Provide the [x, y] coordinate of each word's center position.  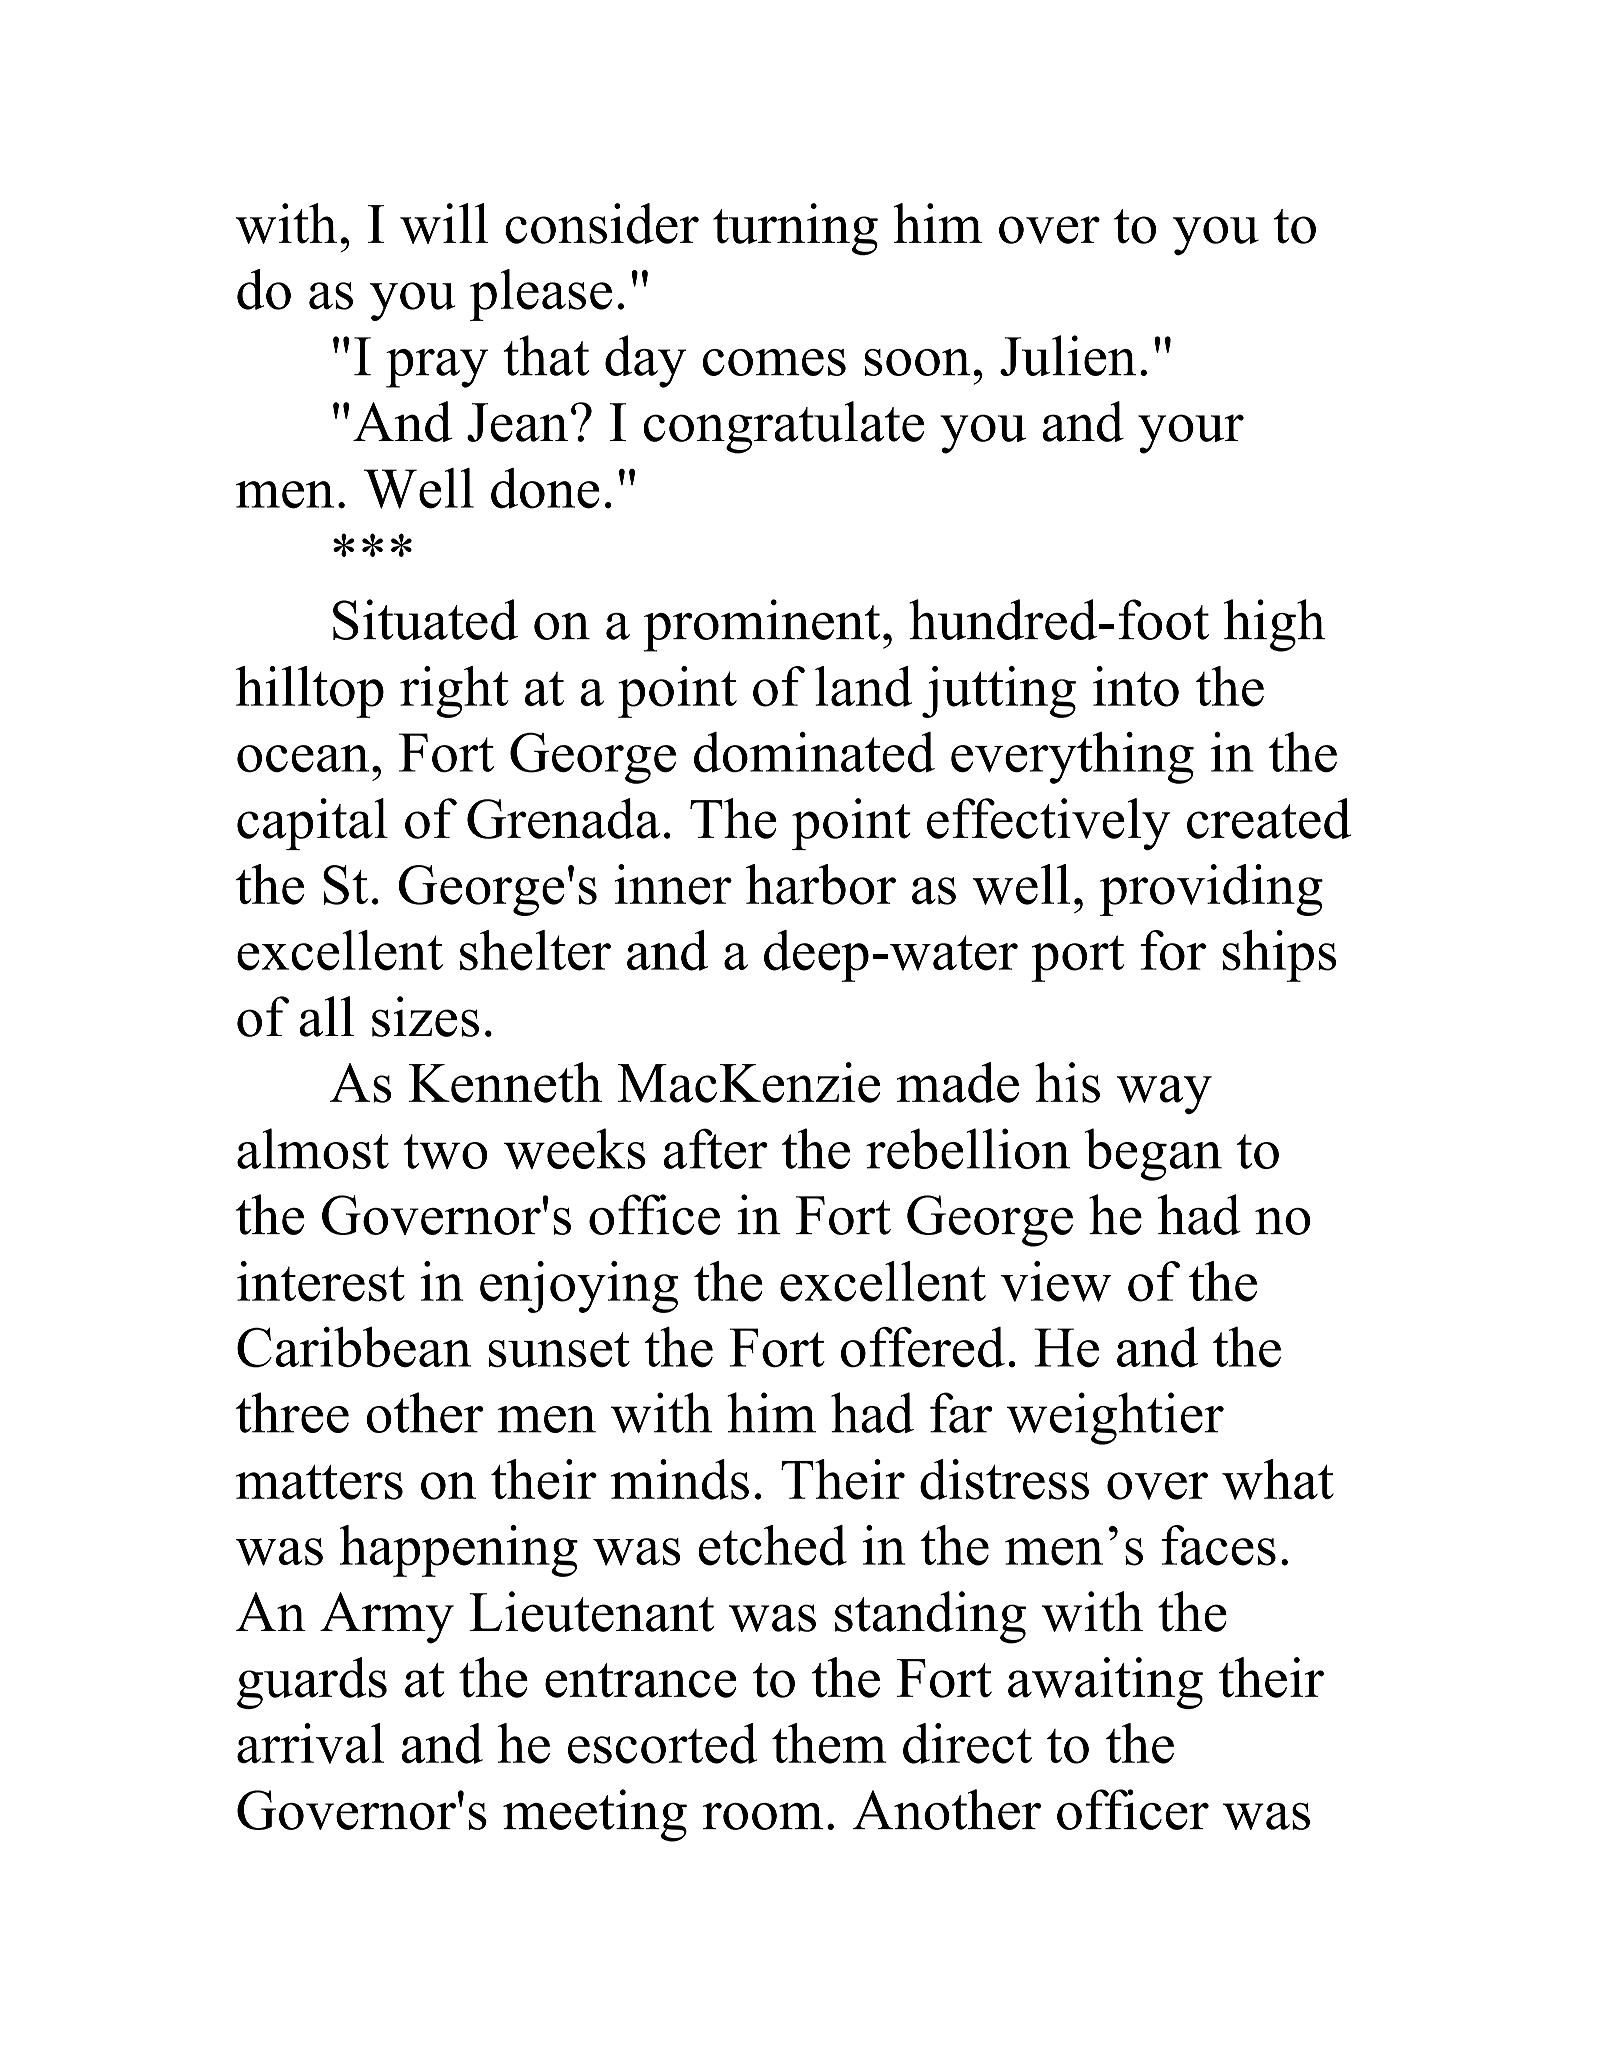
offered [923, 1347]
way [1164, 1094]
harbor [821, 884]
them [829, 1743]
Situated [425, 619]
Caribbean [354, 1347]
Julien [1068, 355]
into [1136, 686]
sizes [425, 1016]
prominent [762, 625]
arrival [310, 1743]
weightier [1115, 1418]
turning [795, 229]
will [444, 223]
